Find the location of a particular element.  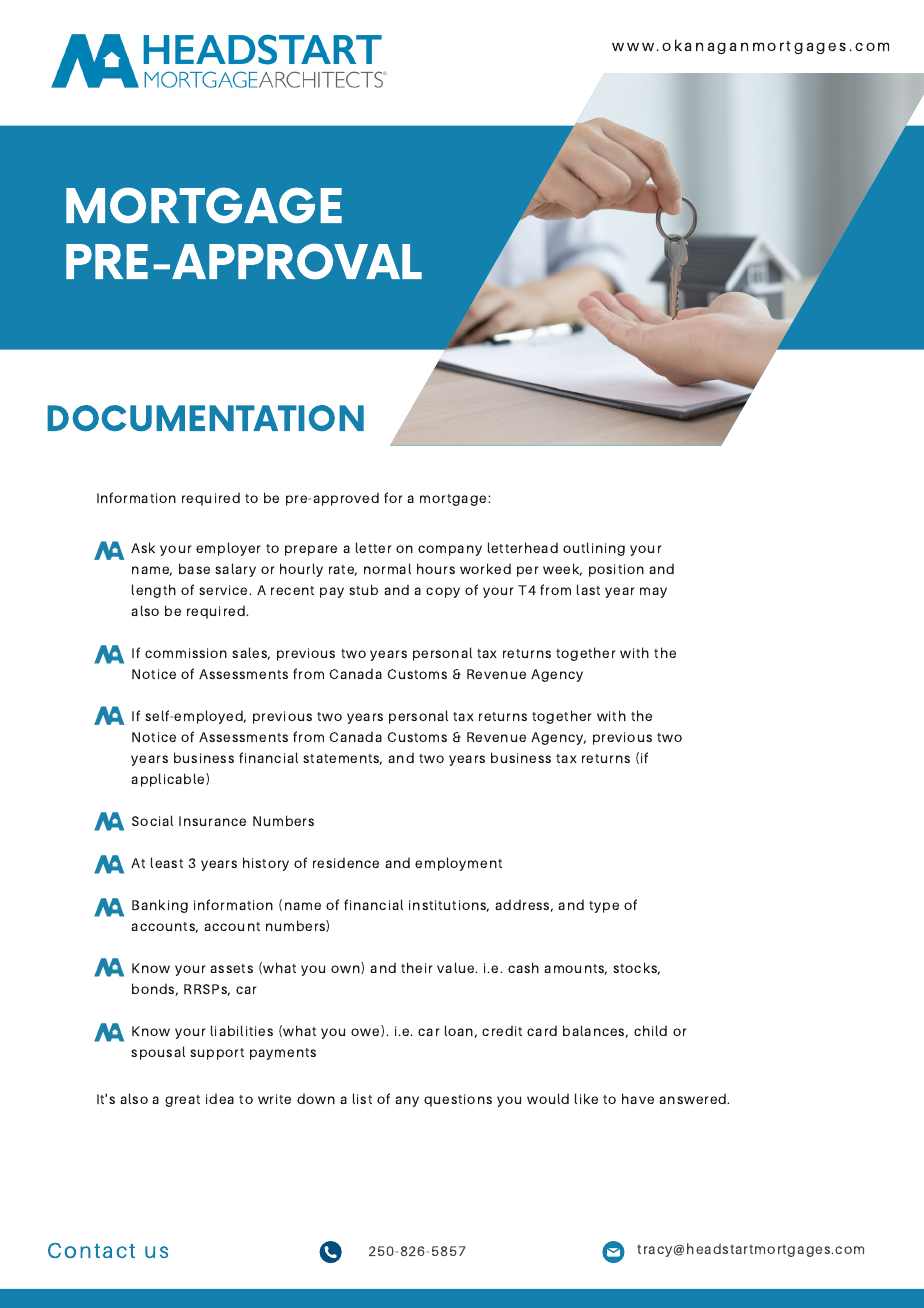

type is located at coordinates (604, 907).
